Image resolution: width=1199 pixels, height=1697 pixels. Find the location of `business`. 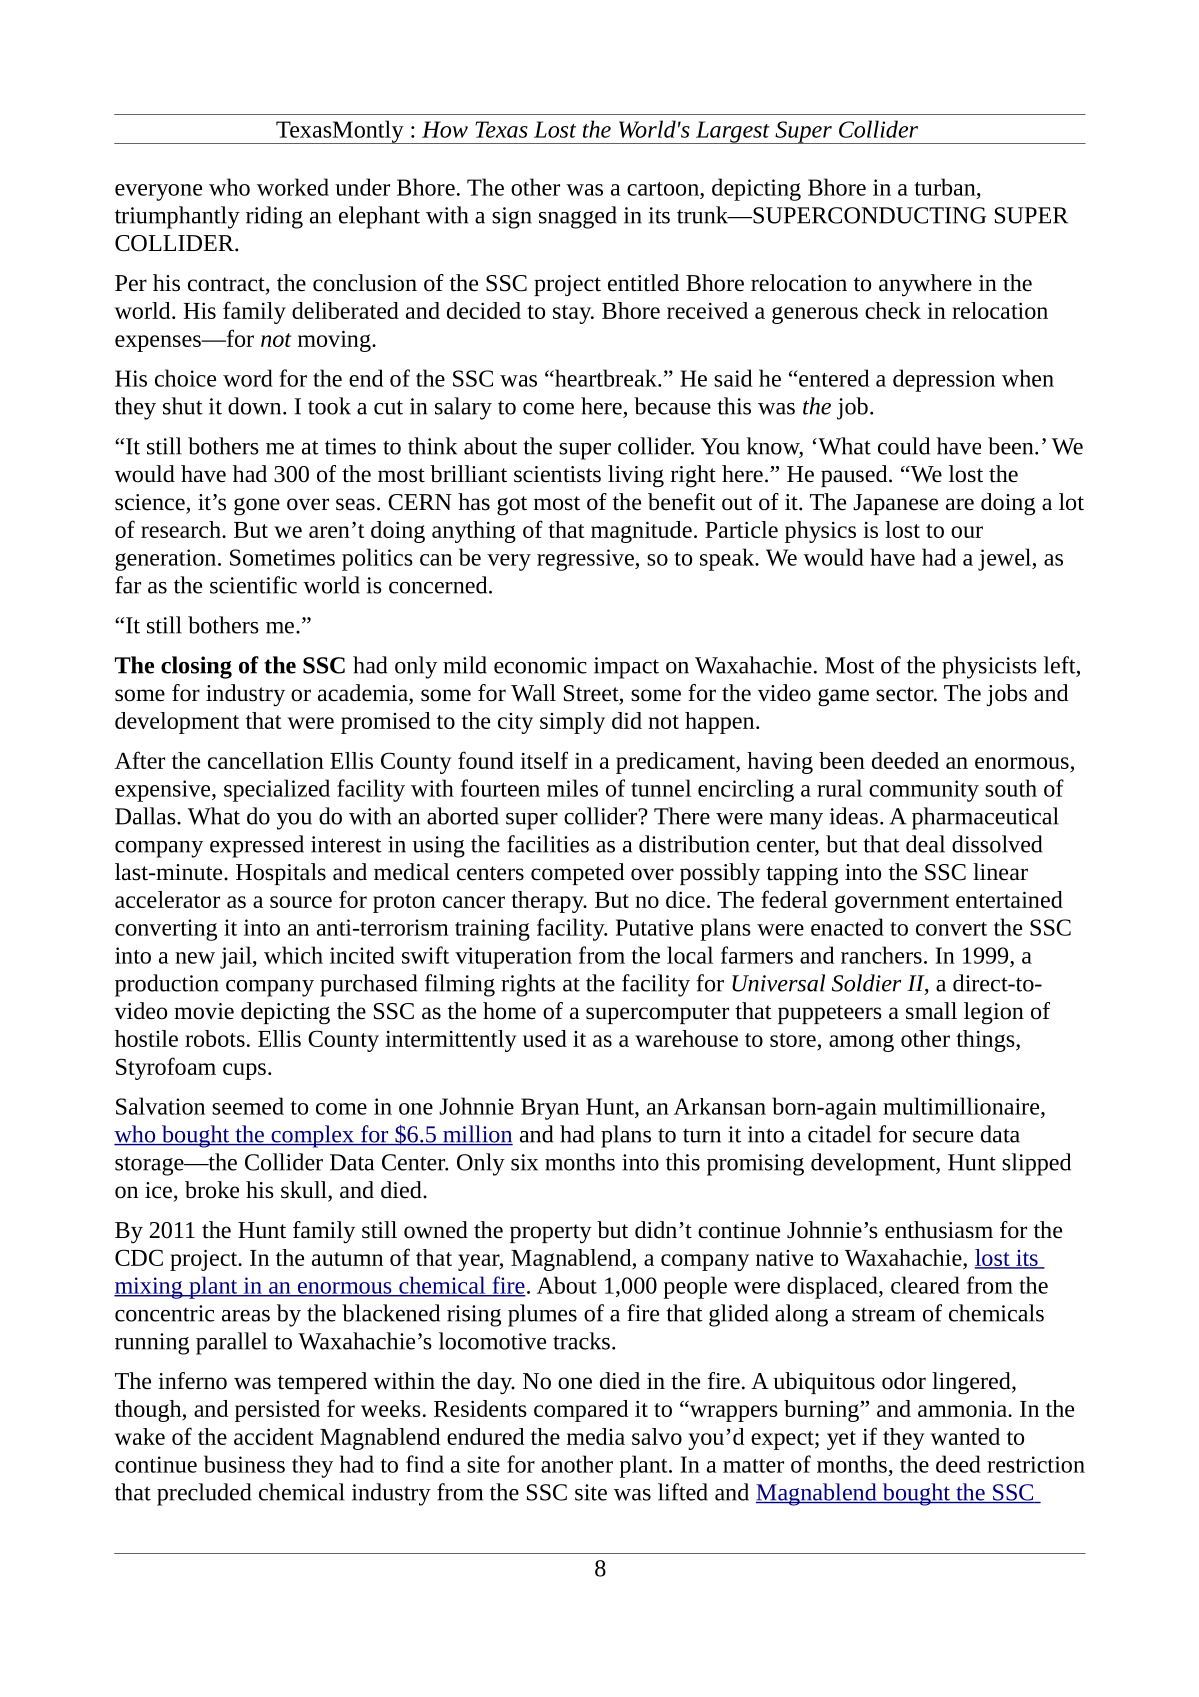

business is located at coordinates (244, 1464).
